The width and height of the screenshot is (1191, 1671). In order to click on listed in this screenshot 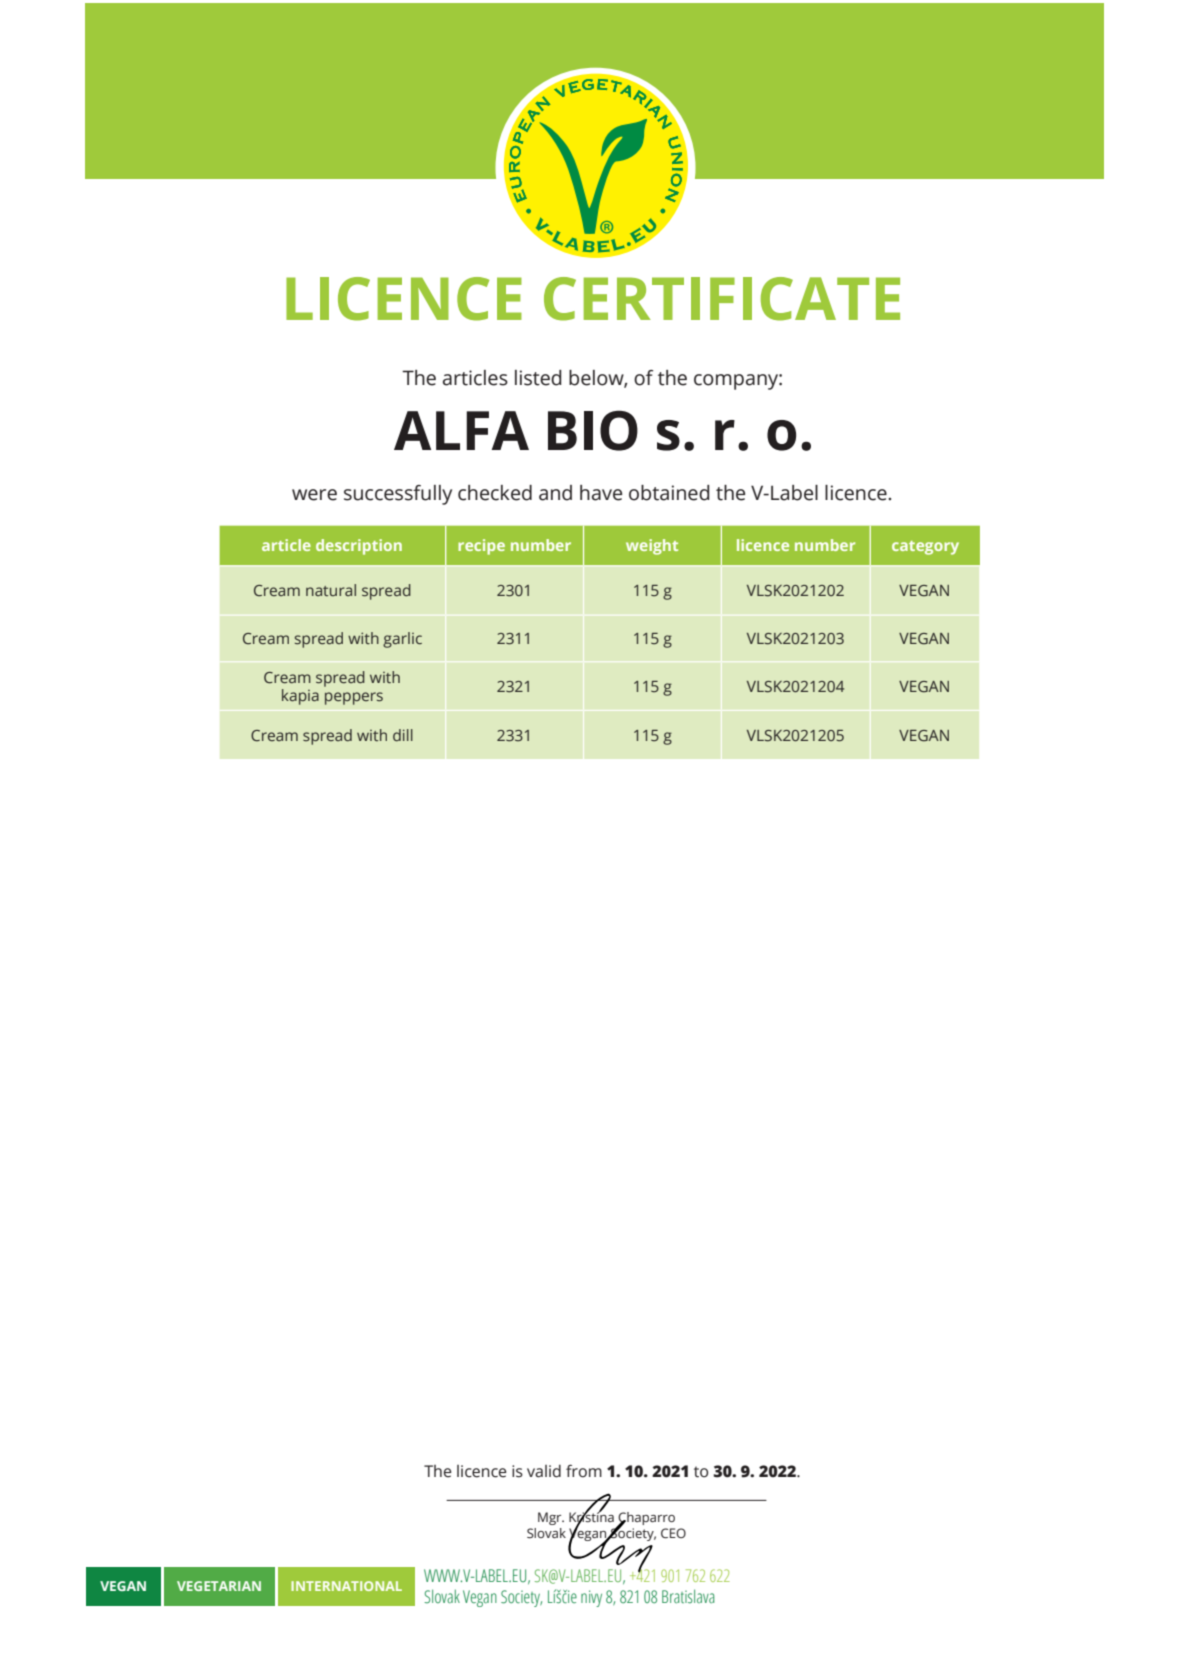, I will do `click(538, 378)`.
